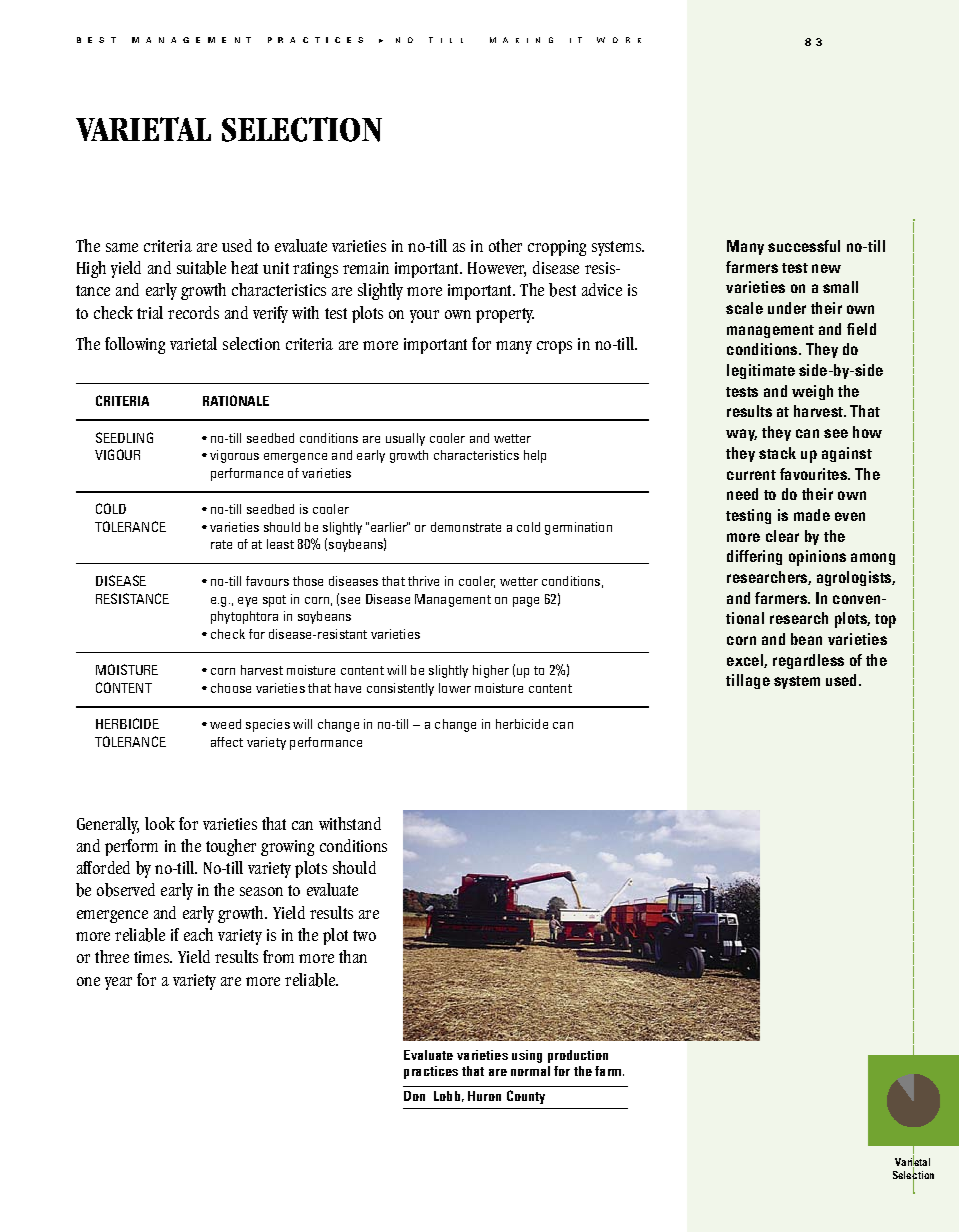 Image resolution: width=959 pixels, height=1232 pixels. Describe the element at coordinates (231, 688) in the screenshot. I see `choose` at that location.
